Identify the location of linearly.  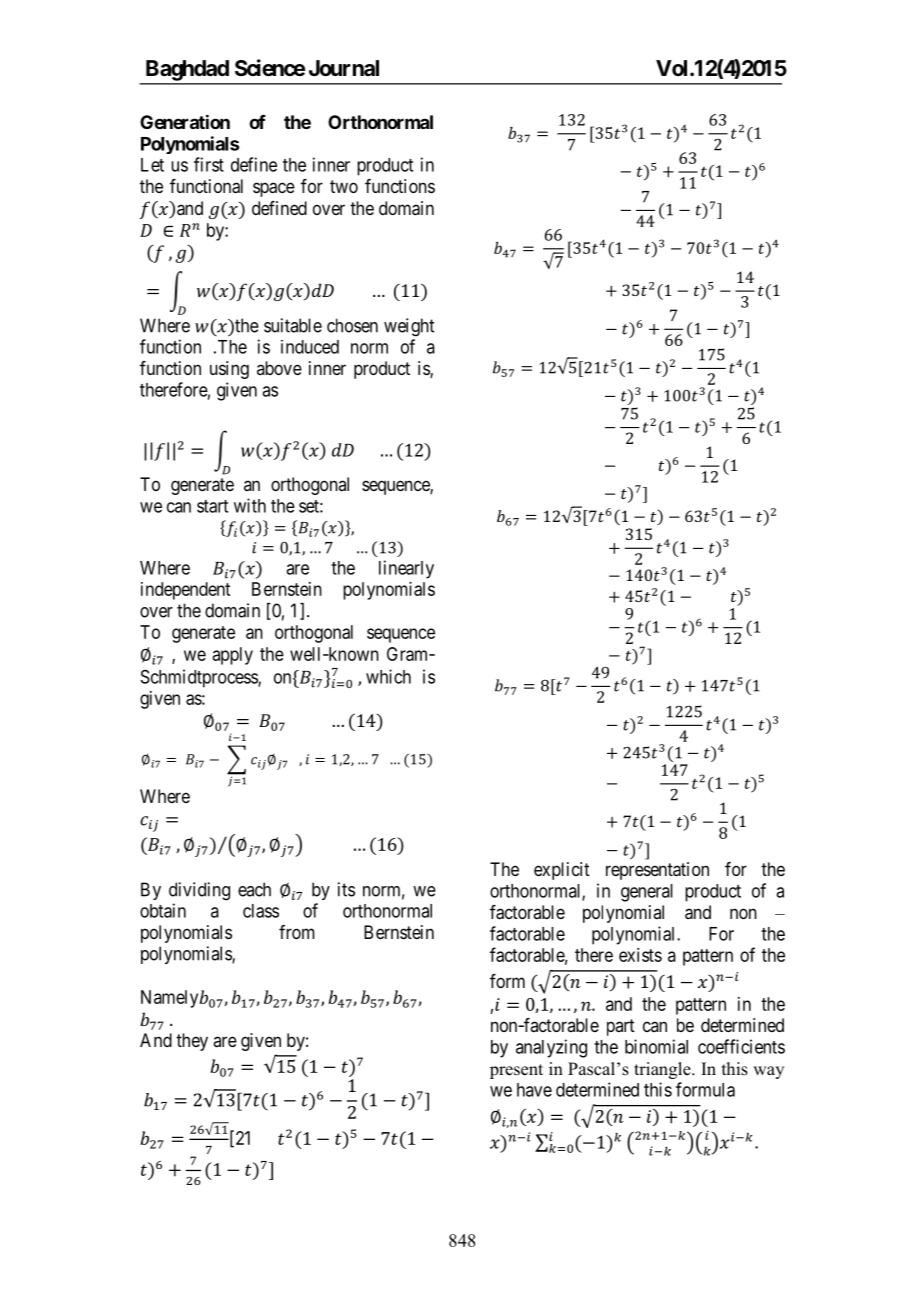
(406, 569).
